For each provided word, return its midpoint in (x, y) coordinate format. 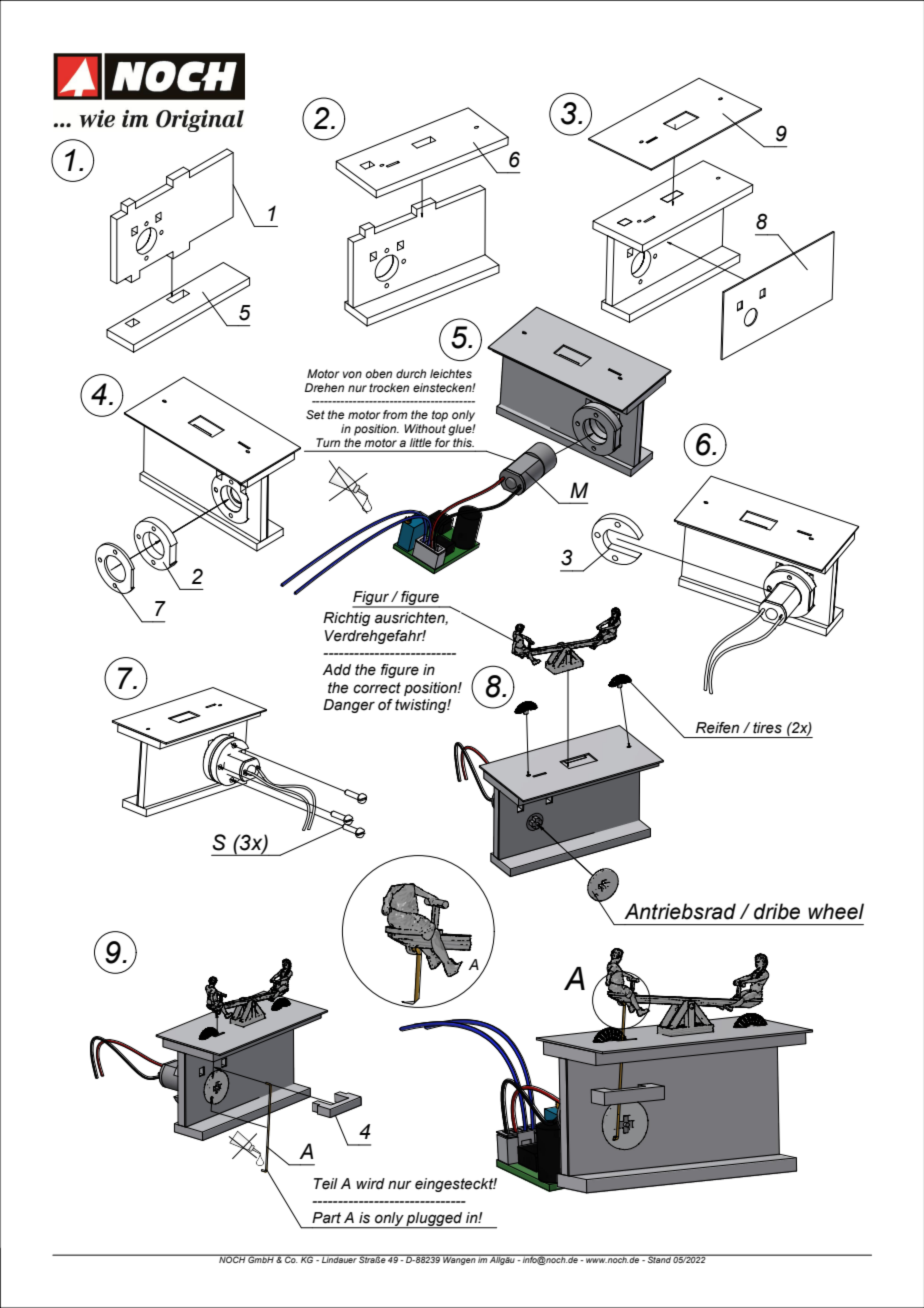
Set (315, 414)
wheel (836, 911)
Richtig (347, 619)
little (420, 442)
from (395, 414)
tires (767, 728)
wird (370, 1184)
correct (377, 688)
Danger (349, 706)
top (440, 416)
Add (337, 670)
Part (326, 1218)
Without (425, 428)
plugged (435, 1220)
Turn (328, 442)
